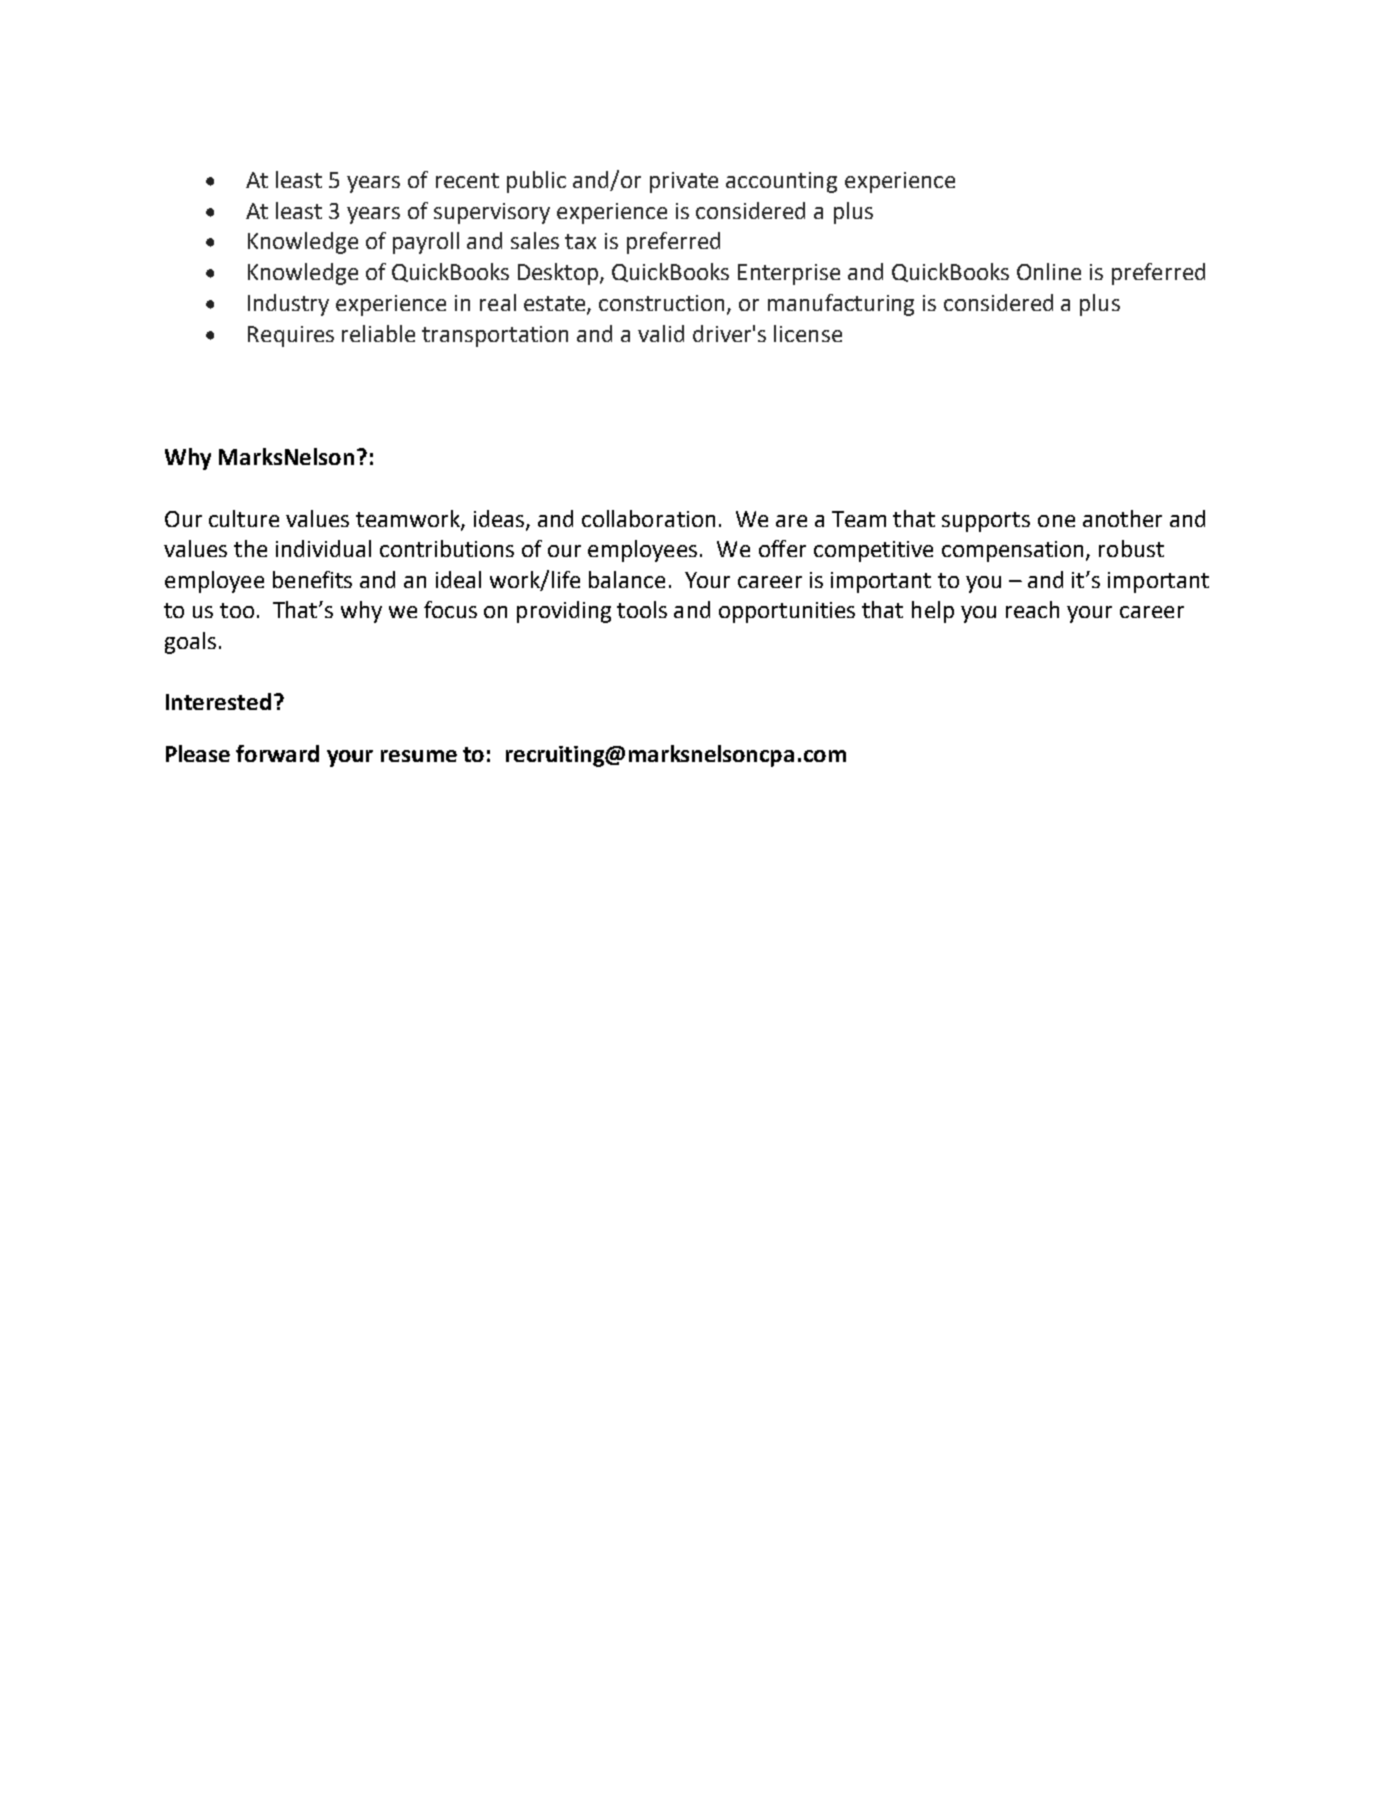  I want to click on manufacturing, so click(841, 305).
